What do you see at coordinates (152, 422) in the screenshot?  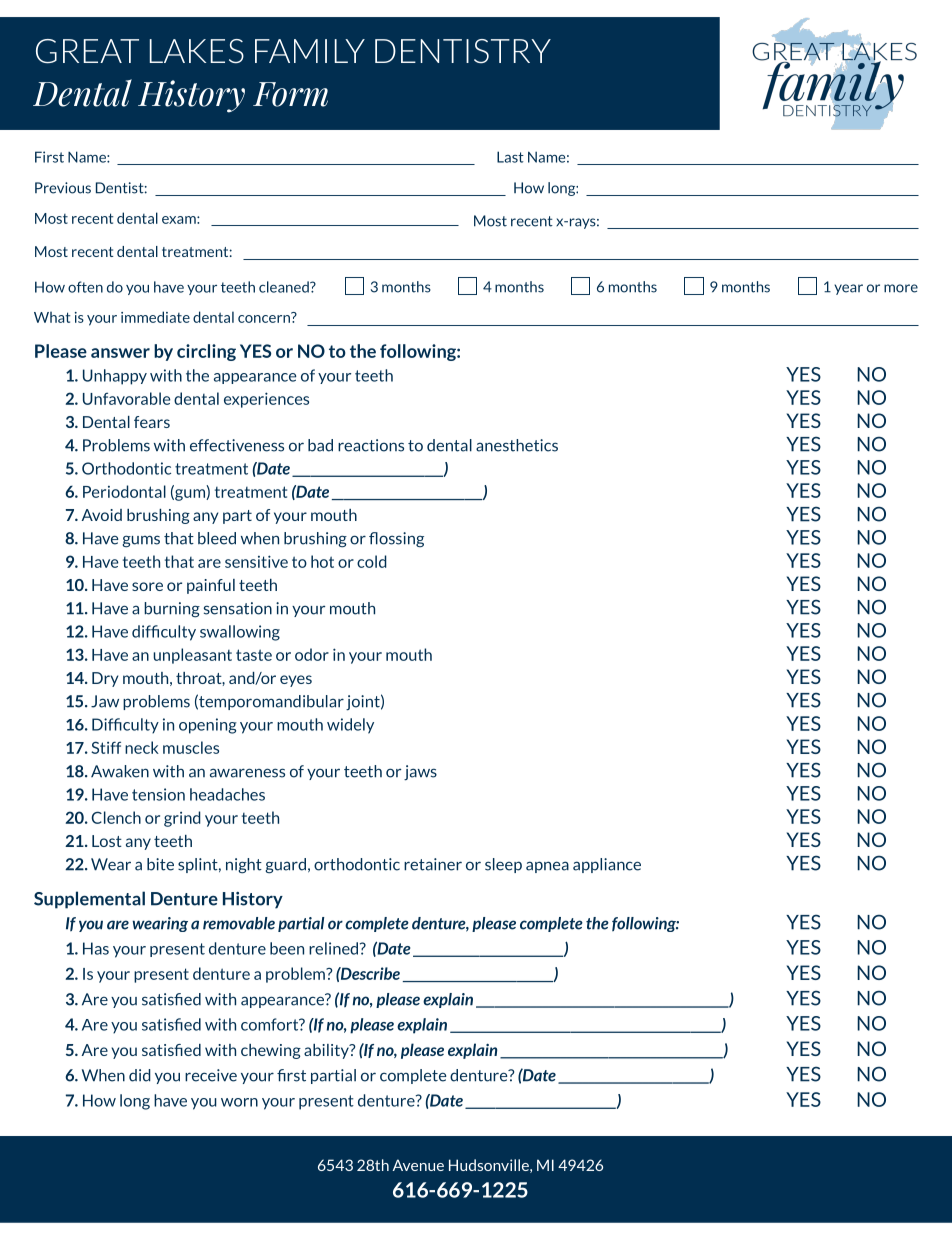 I see `fears` at bounding box center [152, 422].
